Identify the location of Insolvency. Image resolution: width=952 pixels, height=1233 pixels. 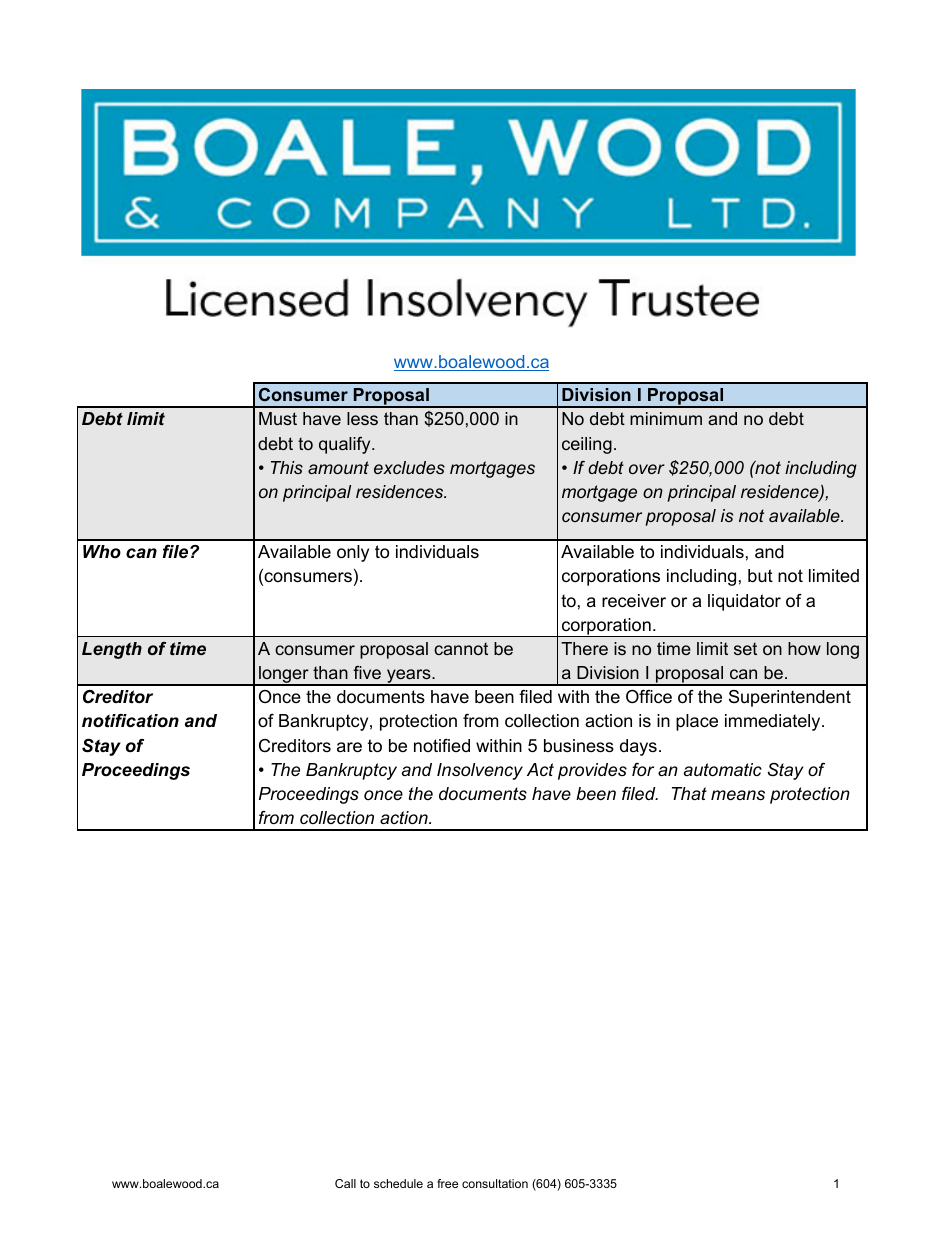
(480, 771).
